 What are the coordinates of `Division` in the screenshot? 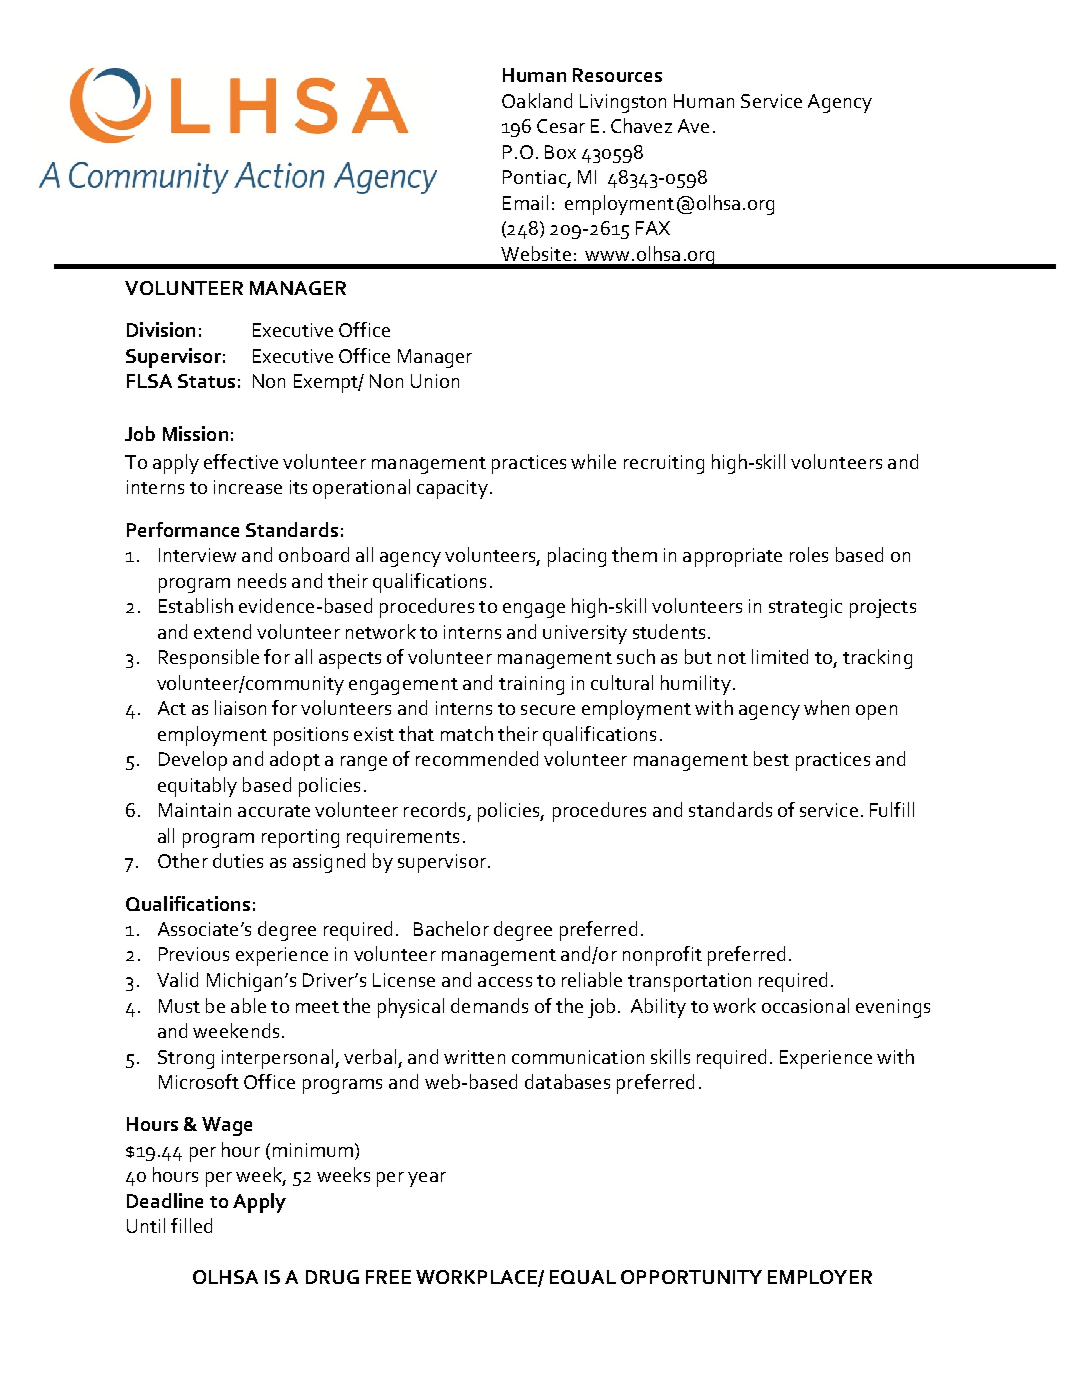 It's located at (161, 329).
